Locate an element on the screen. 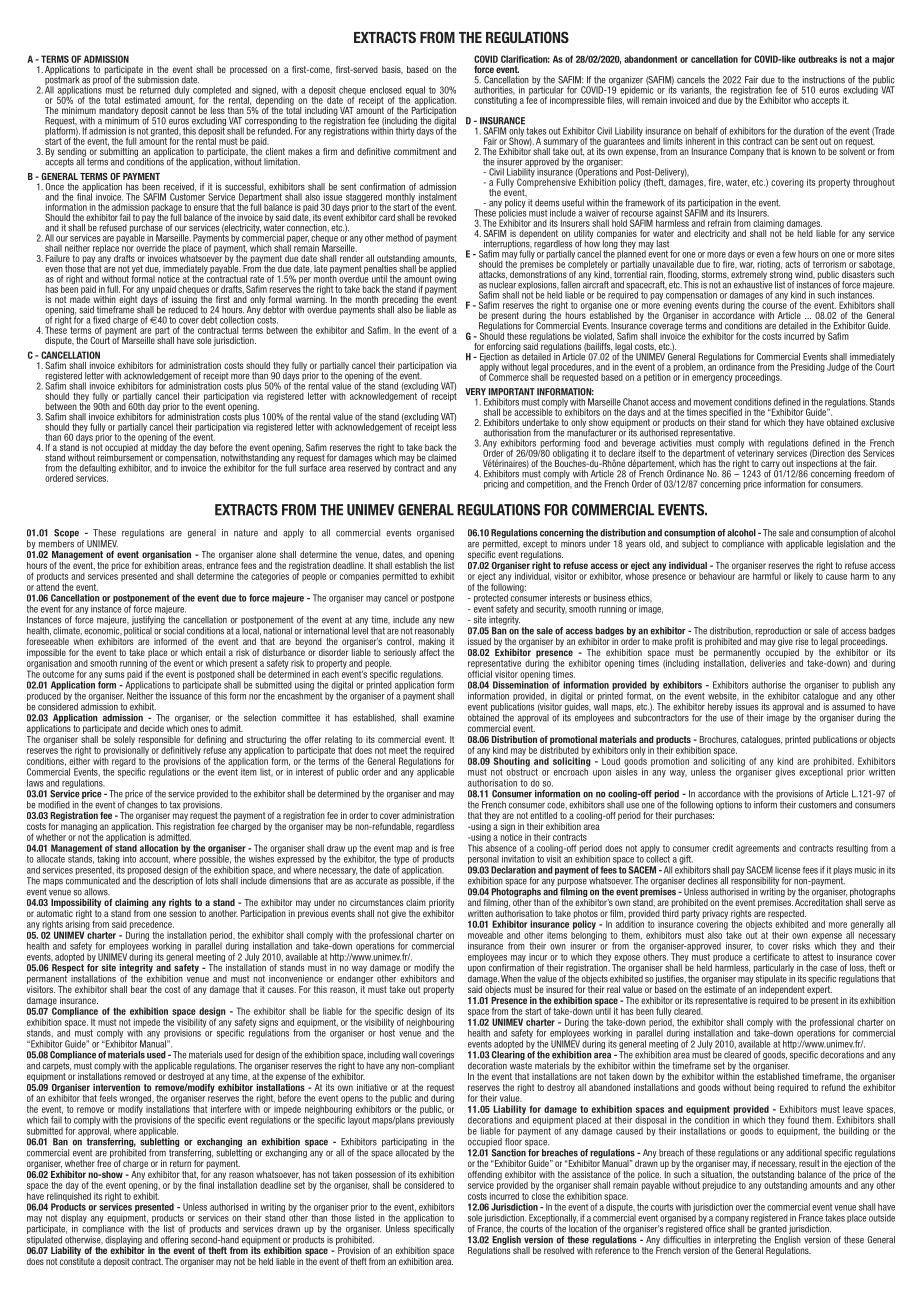 Image resolution: width=924 pixels, height=1308 pixels. thirty is located at coordinates (406, 131).
